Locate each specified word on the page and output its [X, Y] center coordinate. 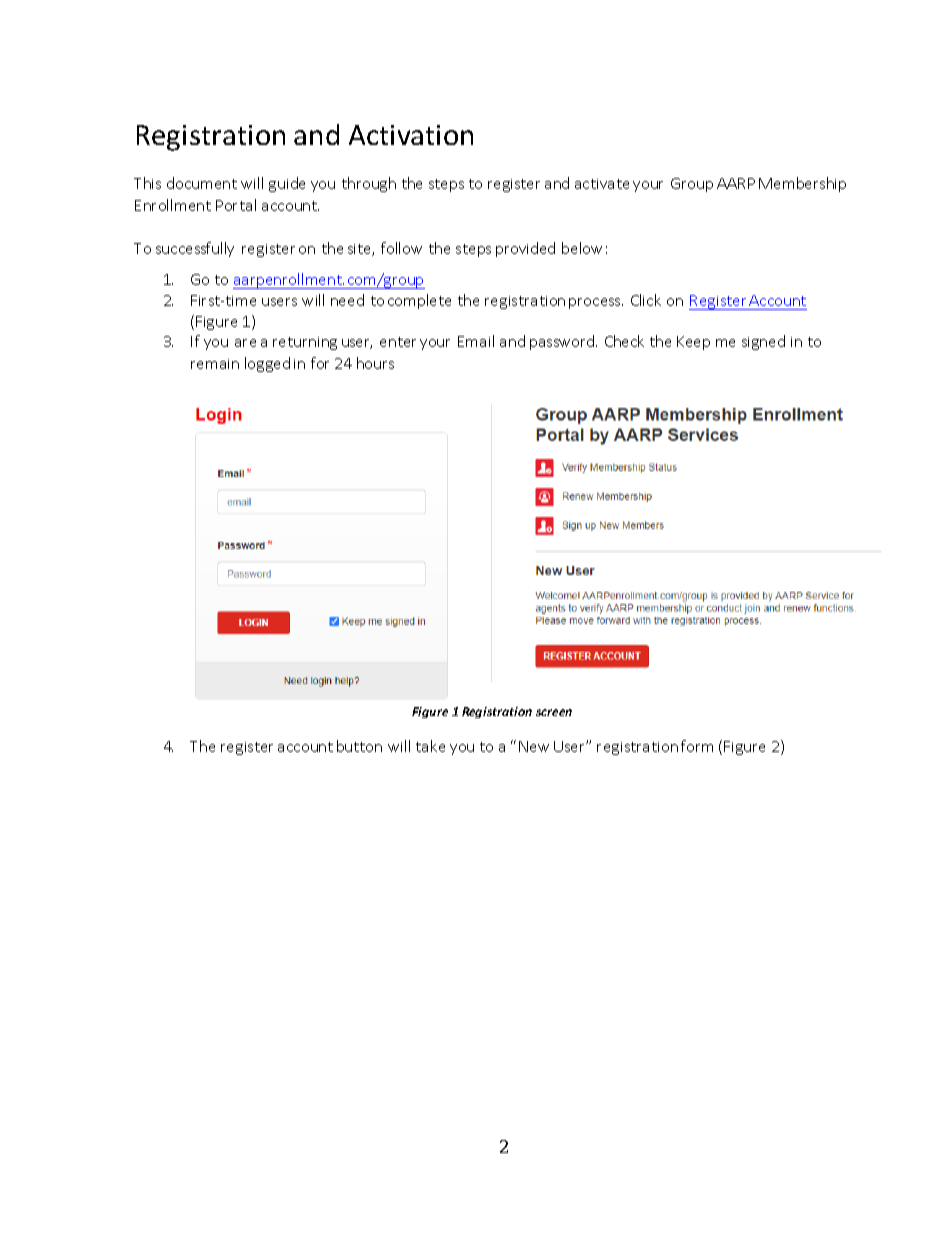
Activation [411, 135]
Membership [802, 184]
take [430, 746]
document [202, 183]
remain [215, 364]
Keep [693, 343]
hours [375, 363]
